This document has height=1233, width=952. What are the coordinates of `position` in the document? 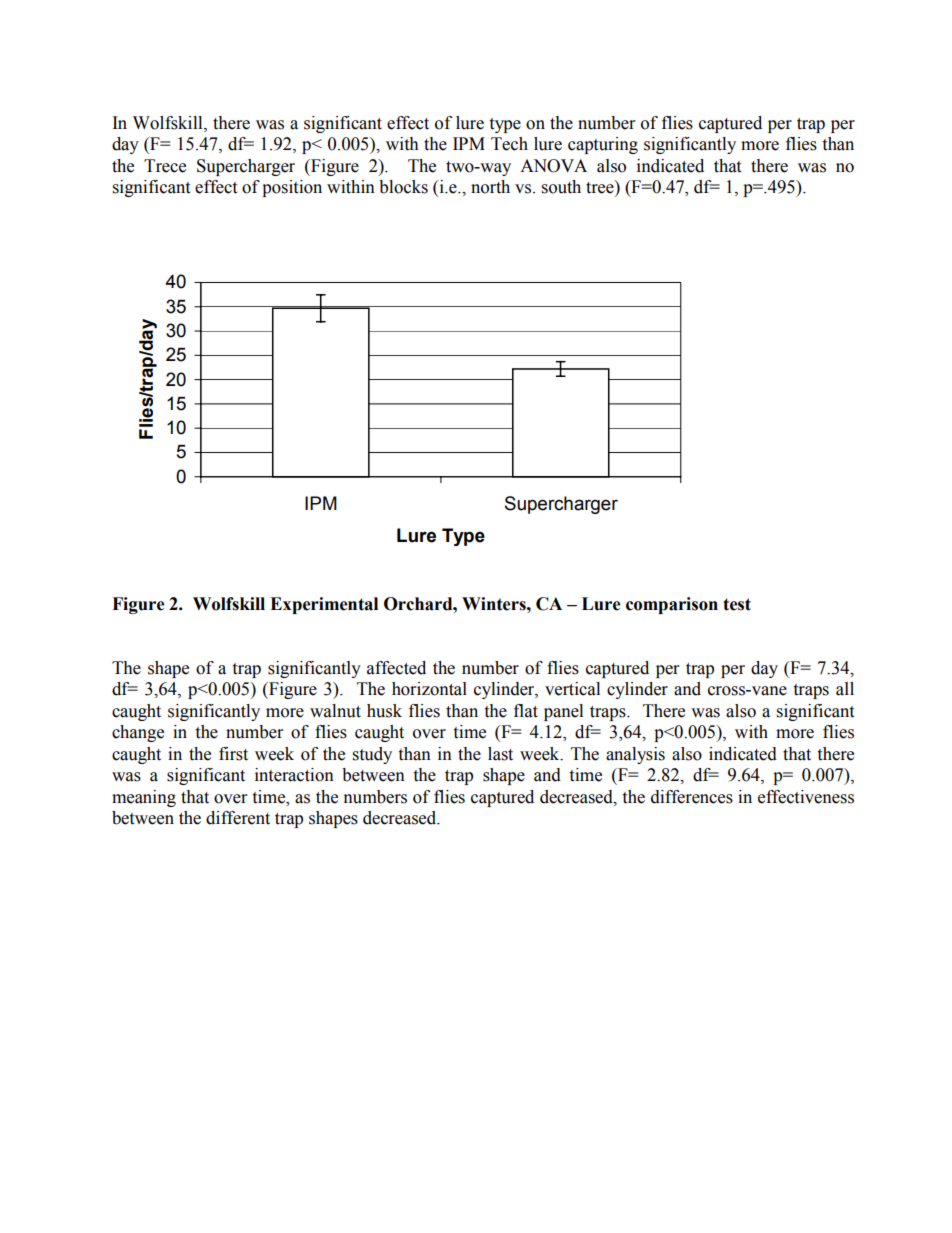 It's located at (292, 188).
